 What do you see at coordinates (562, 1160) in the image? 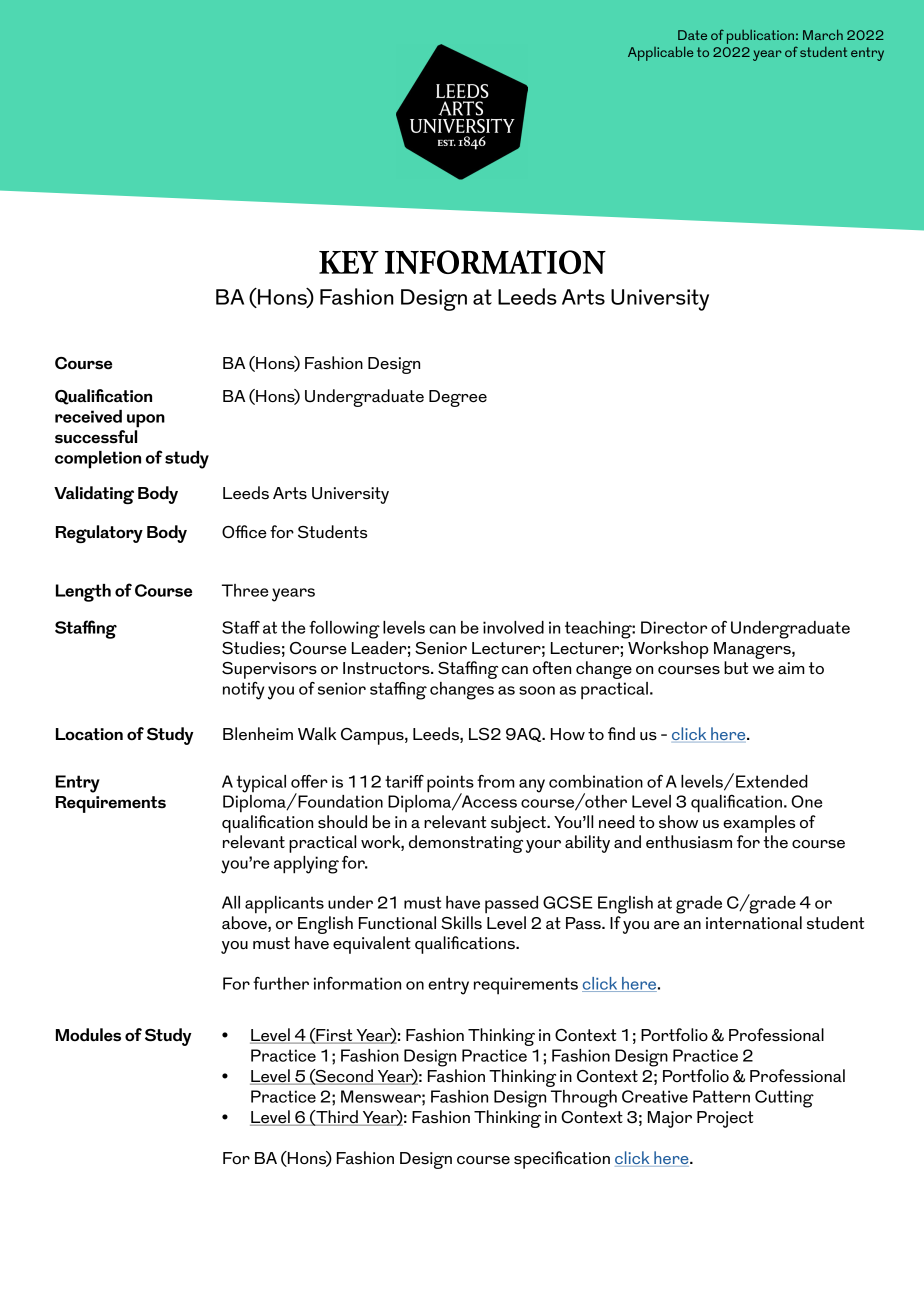
I see `specification` at bounding box center [562, 1160].
